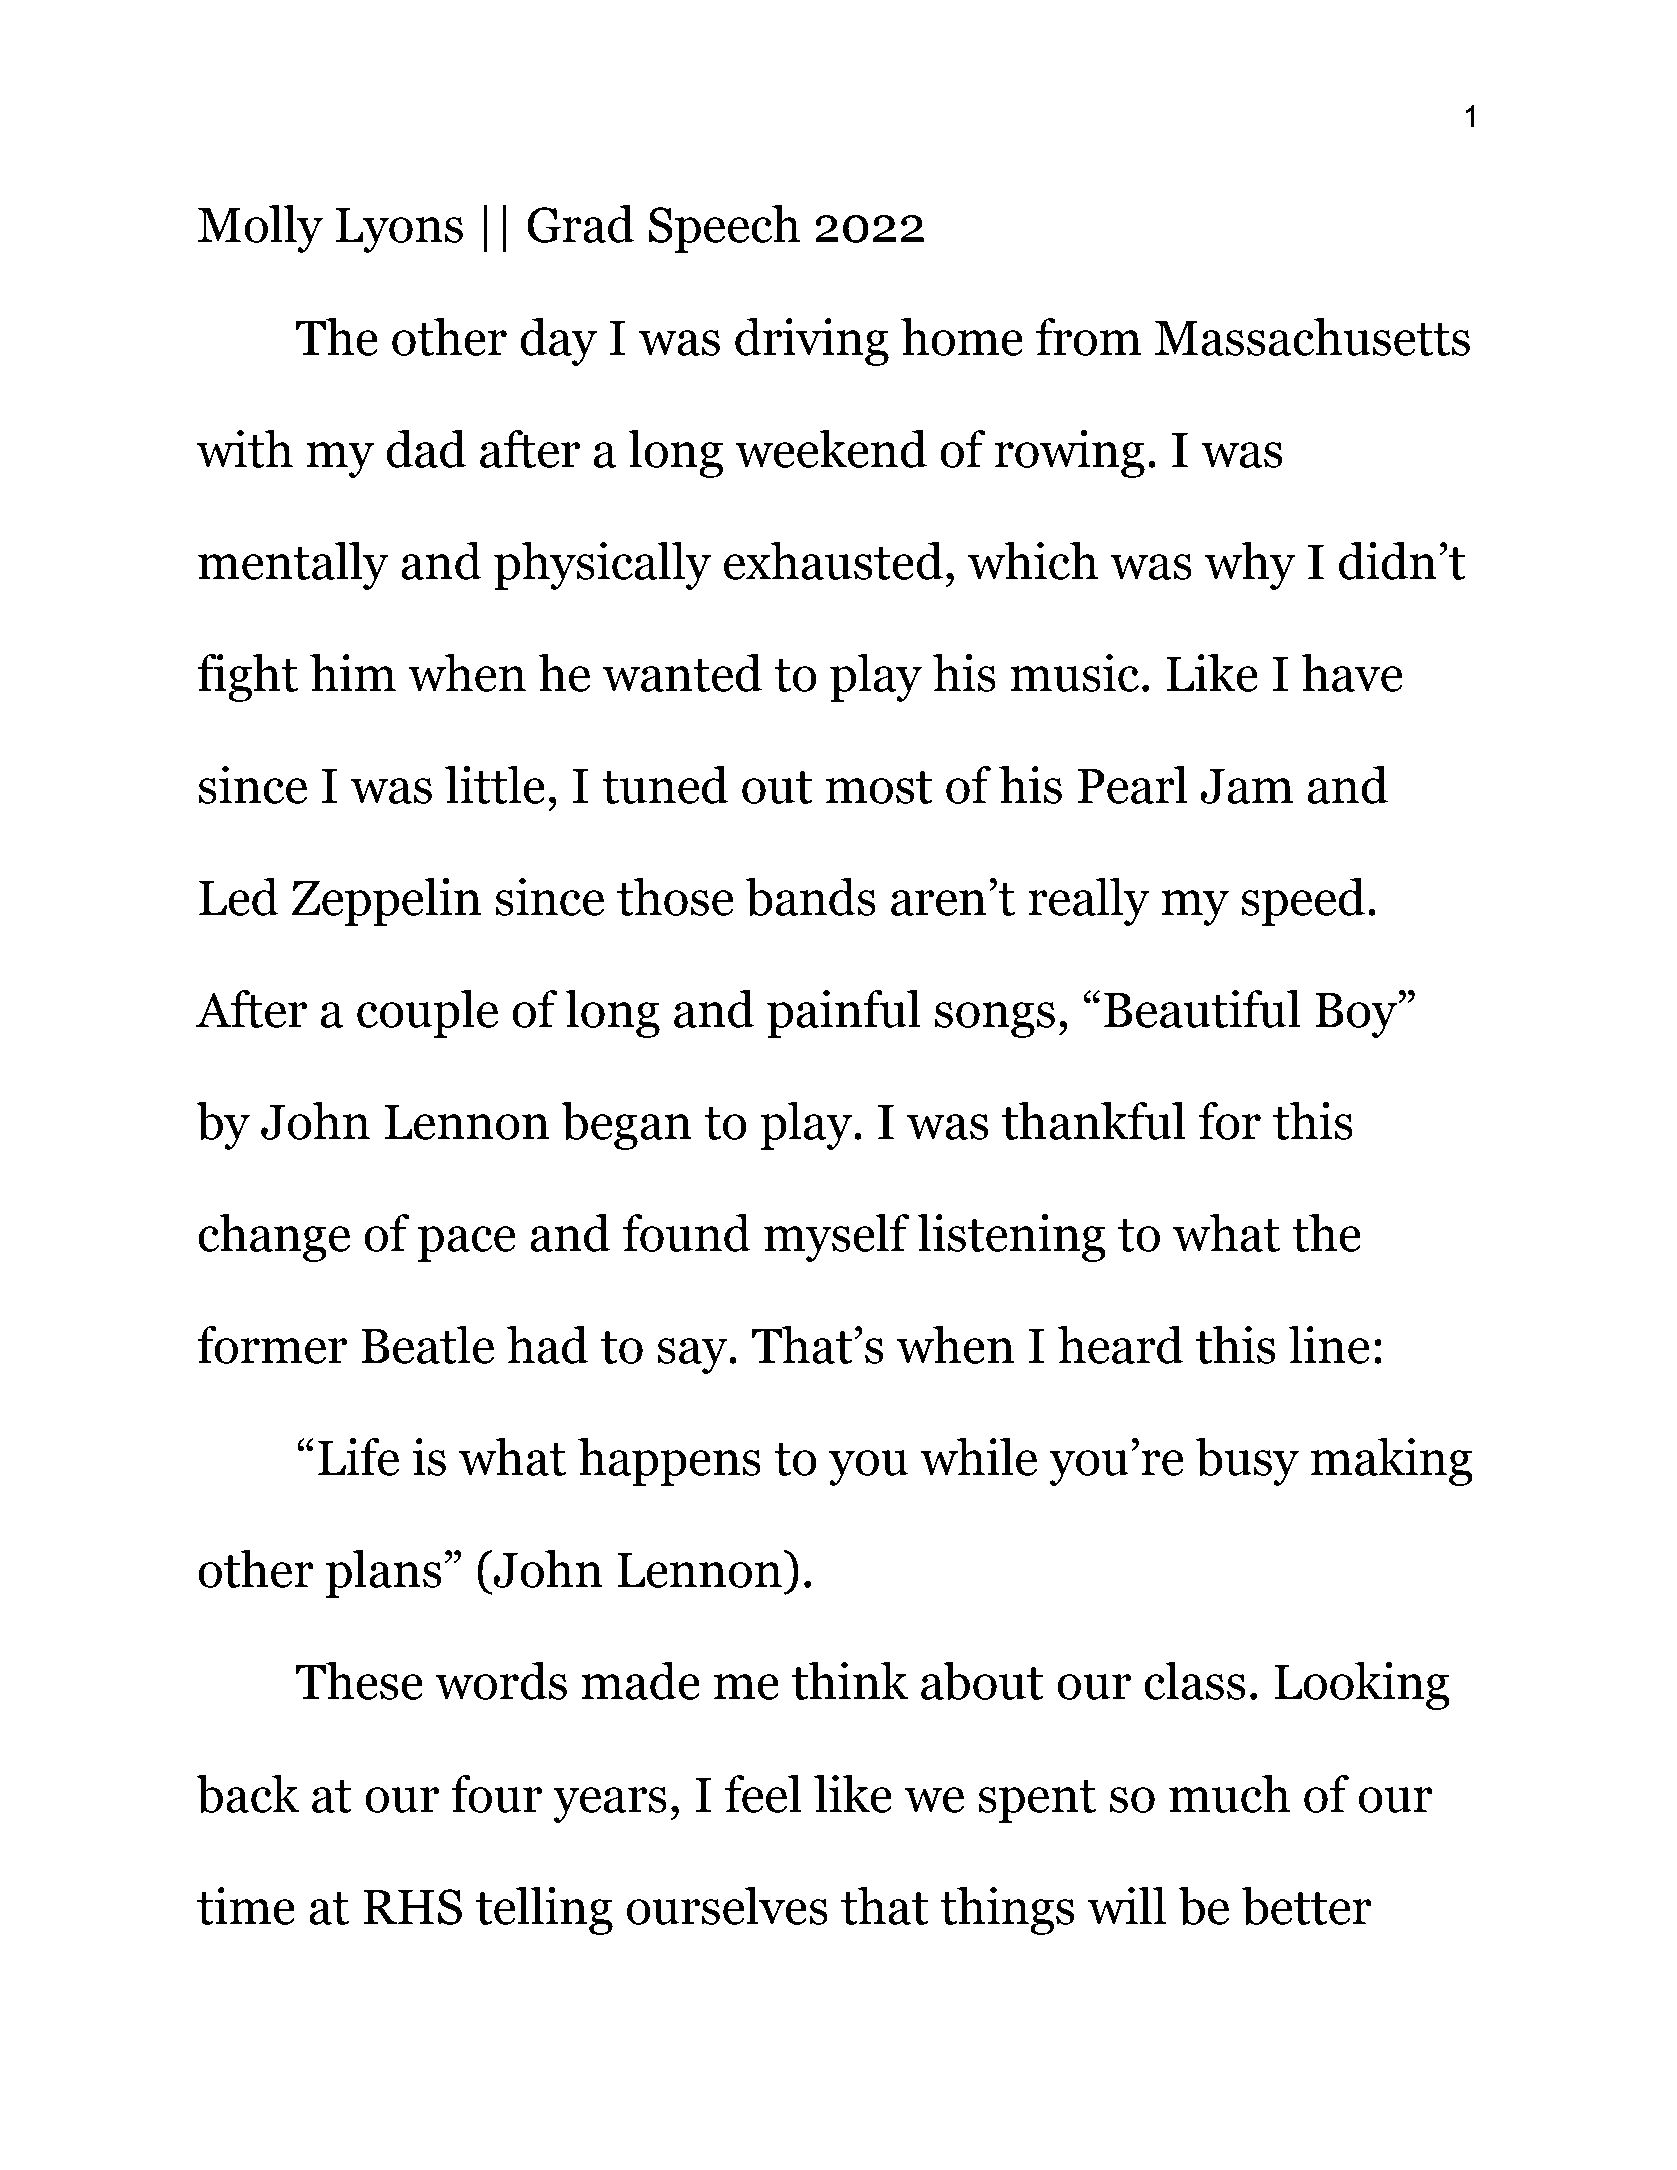 Image resolution: width=1677 pixels, height=2170 pixels. I want to click on line, so click(1329, 1345).
